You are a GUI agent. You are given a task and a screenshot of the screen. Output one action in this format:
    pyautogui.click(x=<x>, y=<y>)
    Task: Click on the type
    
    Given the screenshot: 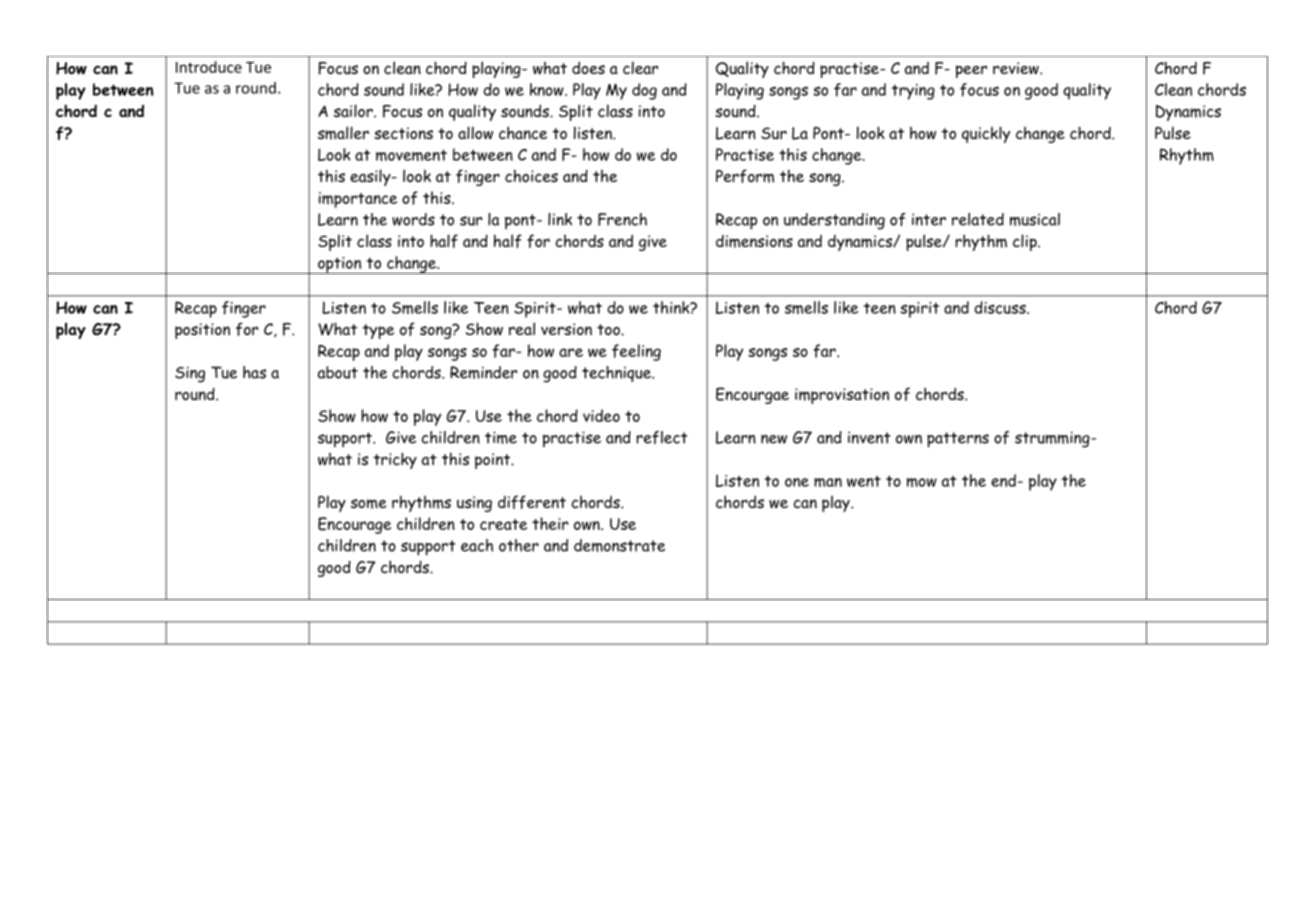 What is the action you would take?
    pyautogui.click(x=378, y=331)
